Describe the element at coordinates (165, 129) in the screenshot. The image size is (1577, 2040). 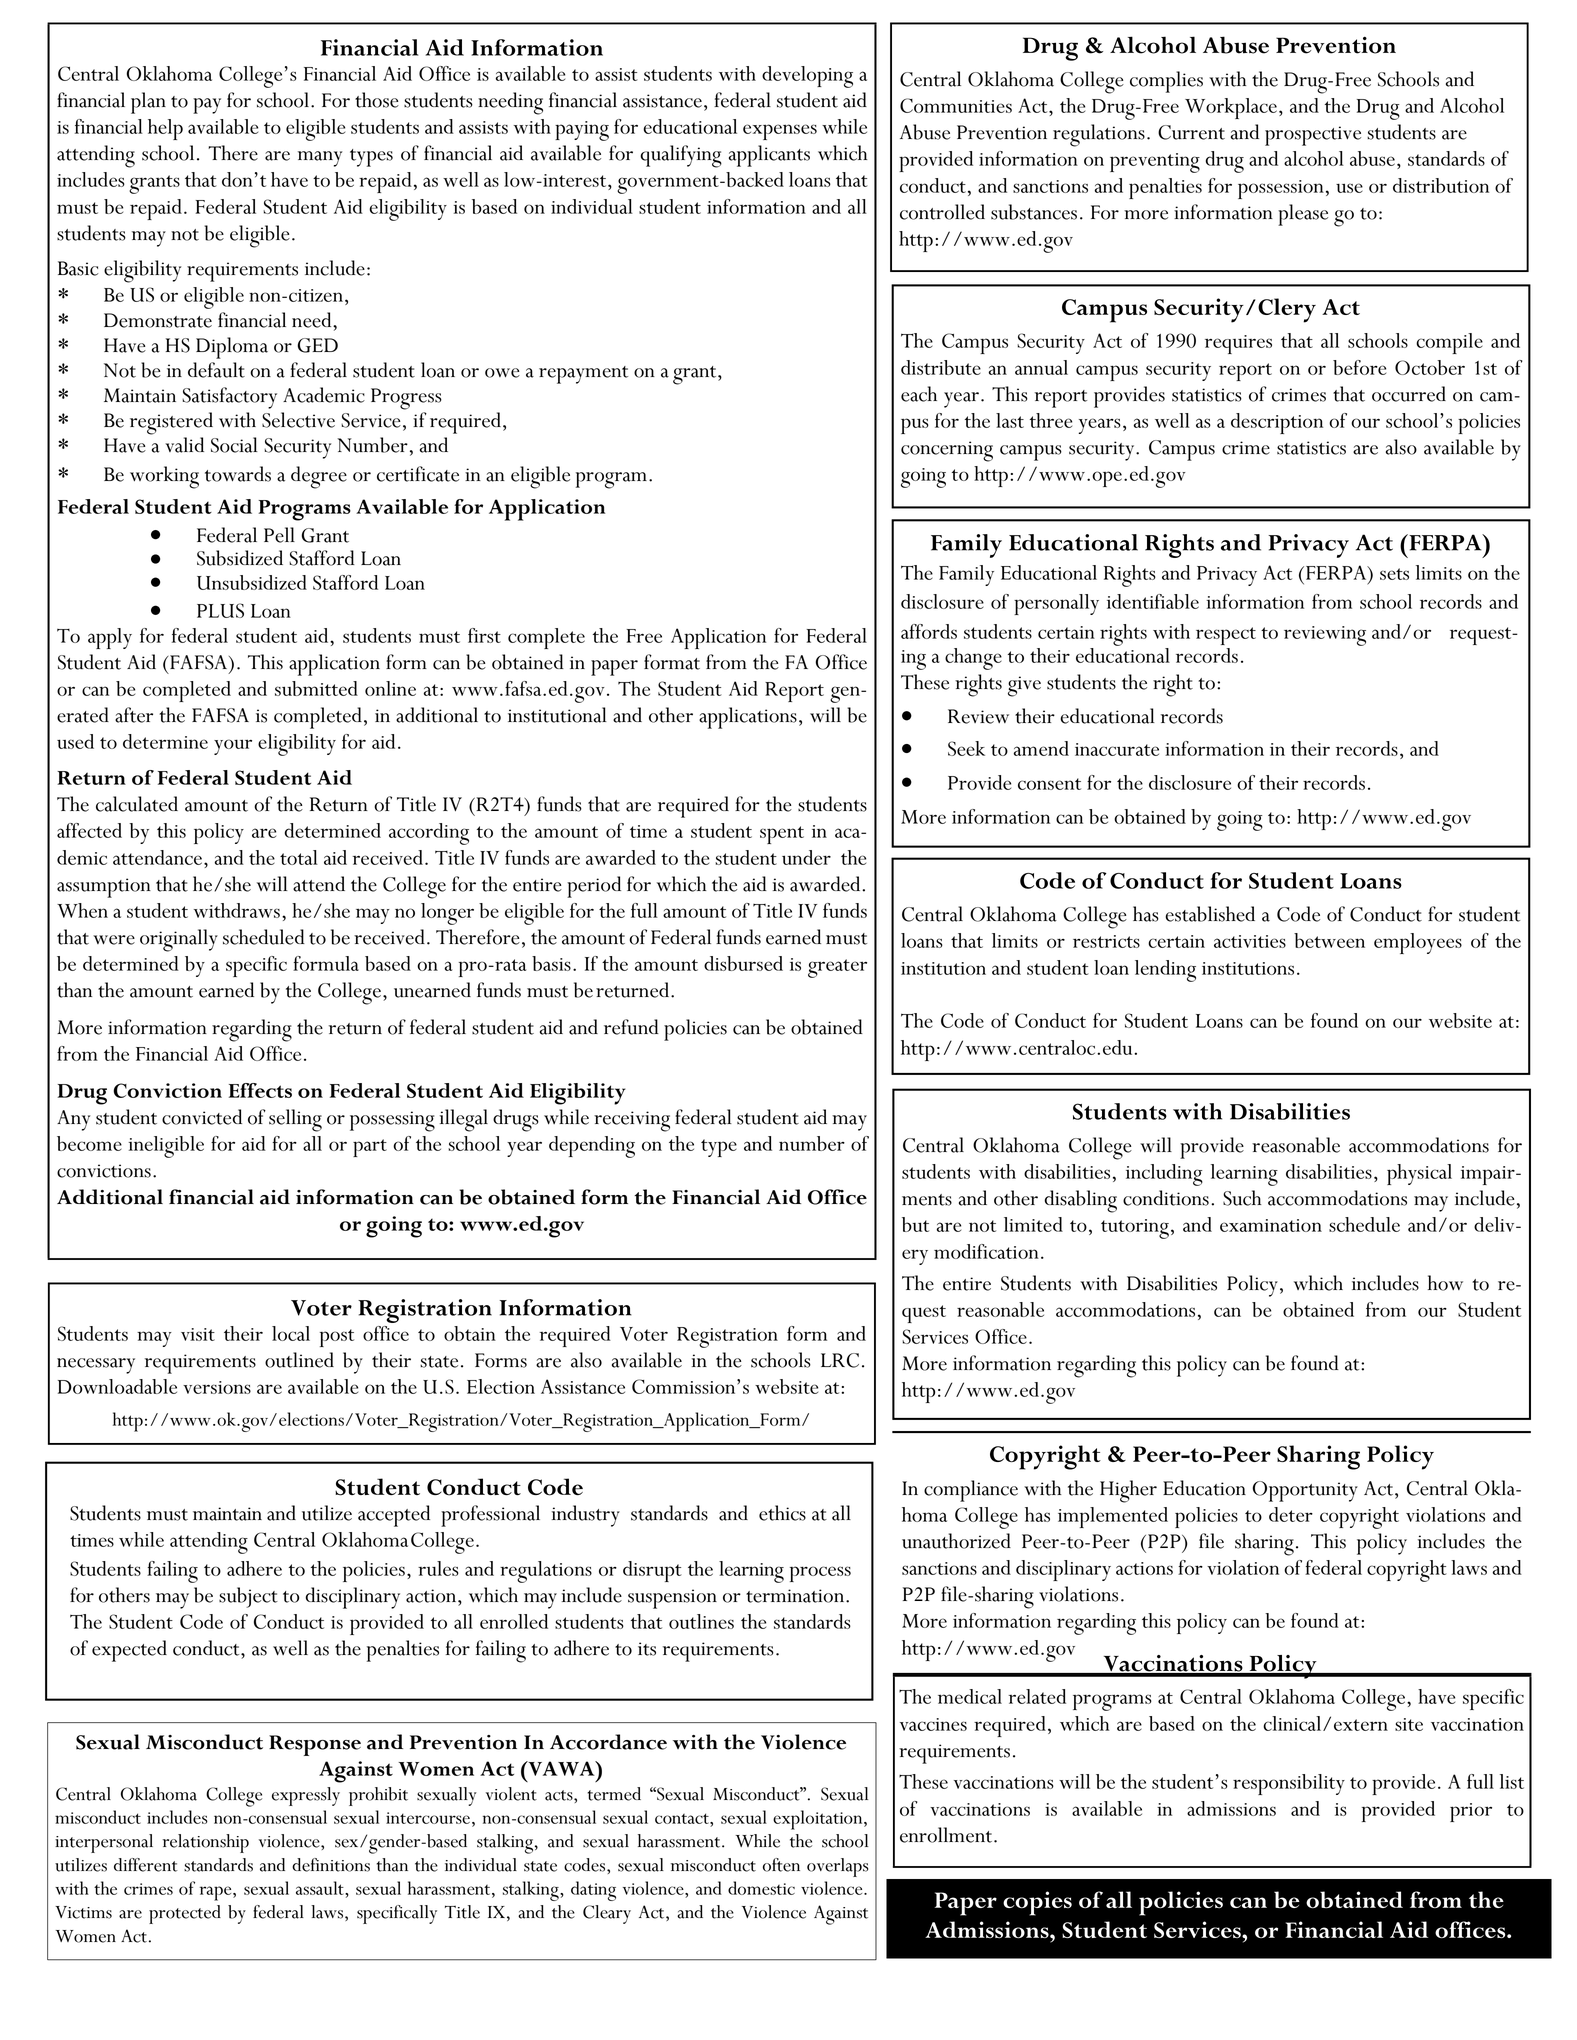
I see `help` at that location.
